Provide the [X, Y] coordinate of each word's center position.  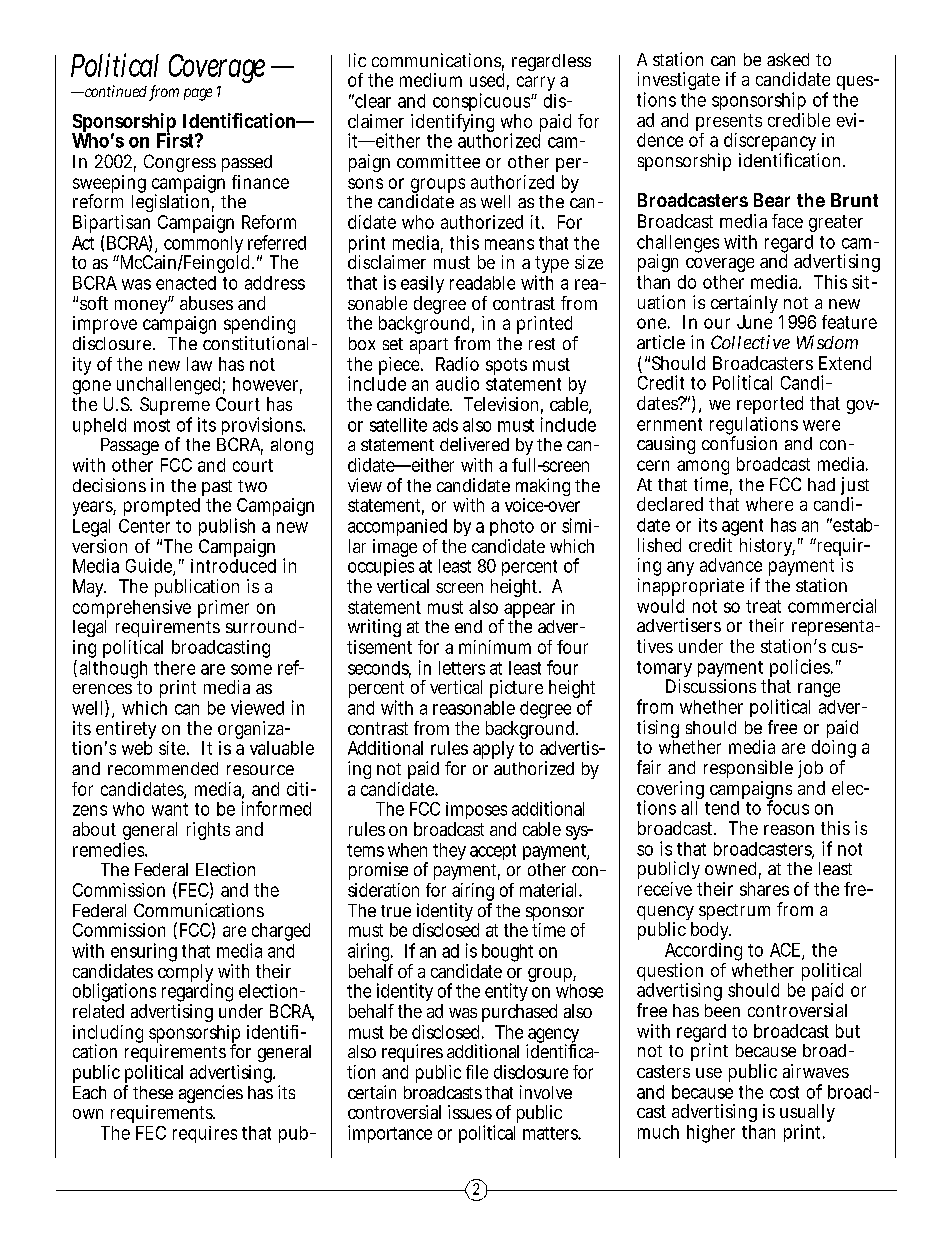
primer [223, 609]
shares [764, 889]
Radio [457, 364]
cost [784, 1092]
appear [528, 612]
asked [788, 59]
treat [763, 606]
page [198, 94]
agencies [211, 1096]
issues [470, 1112]
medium [431, 80]
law [199, 364]
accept [493, 852]
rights [208, 831]
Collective [750, 342]
